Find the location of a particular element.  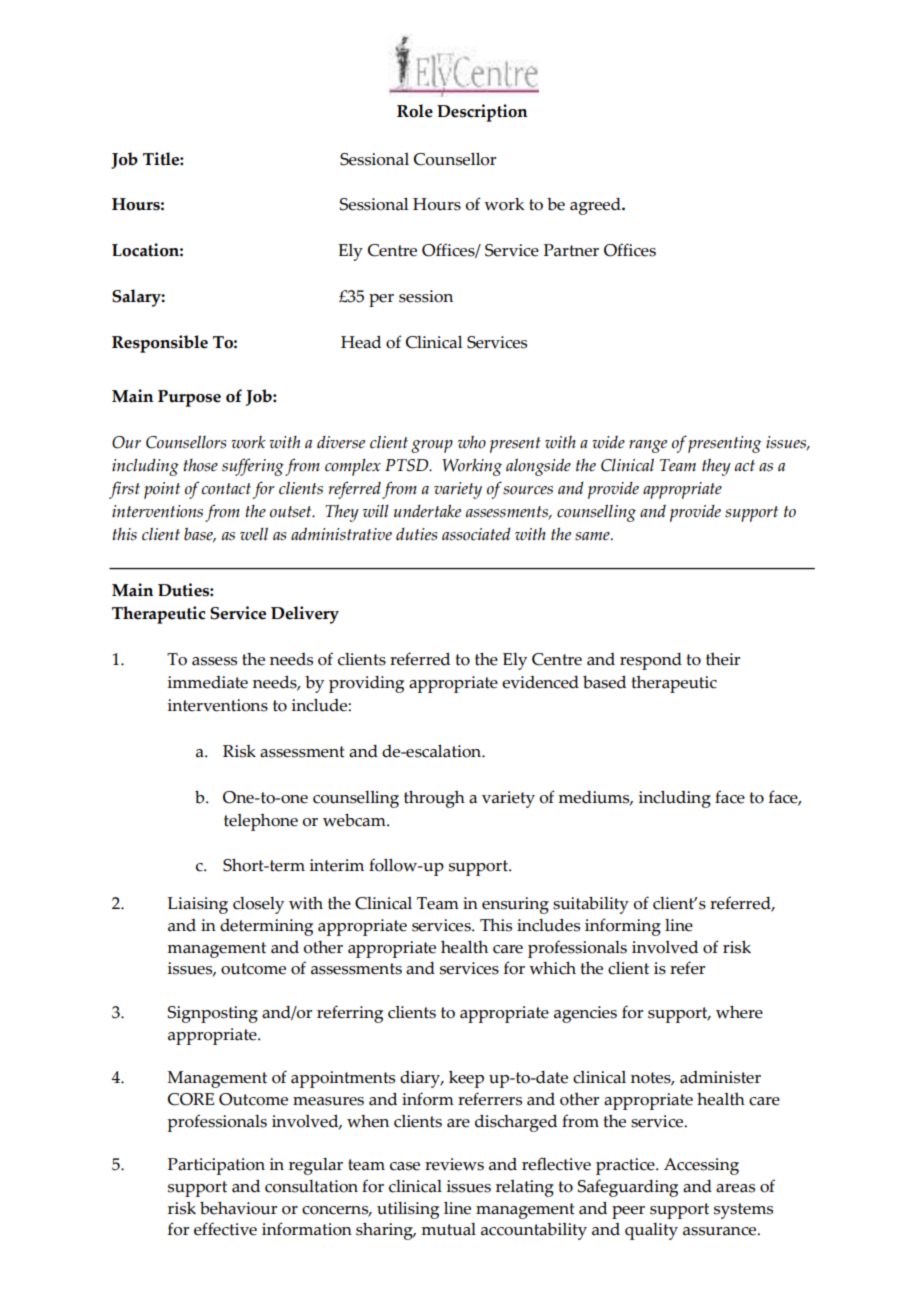

range is located at coordinates (648, 446).
